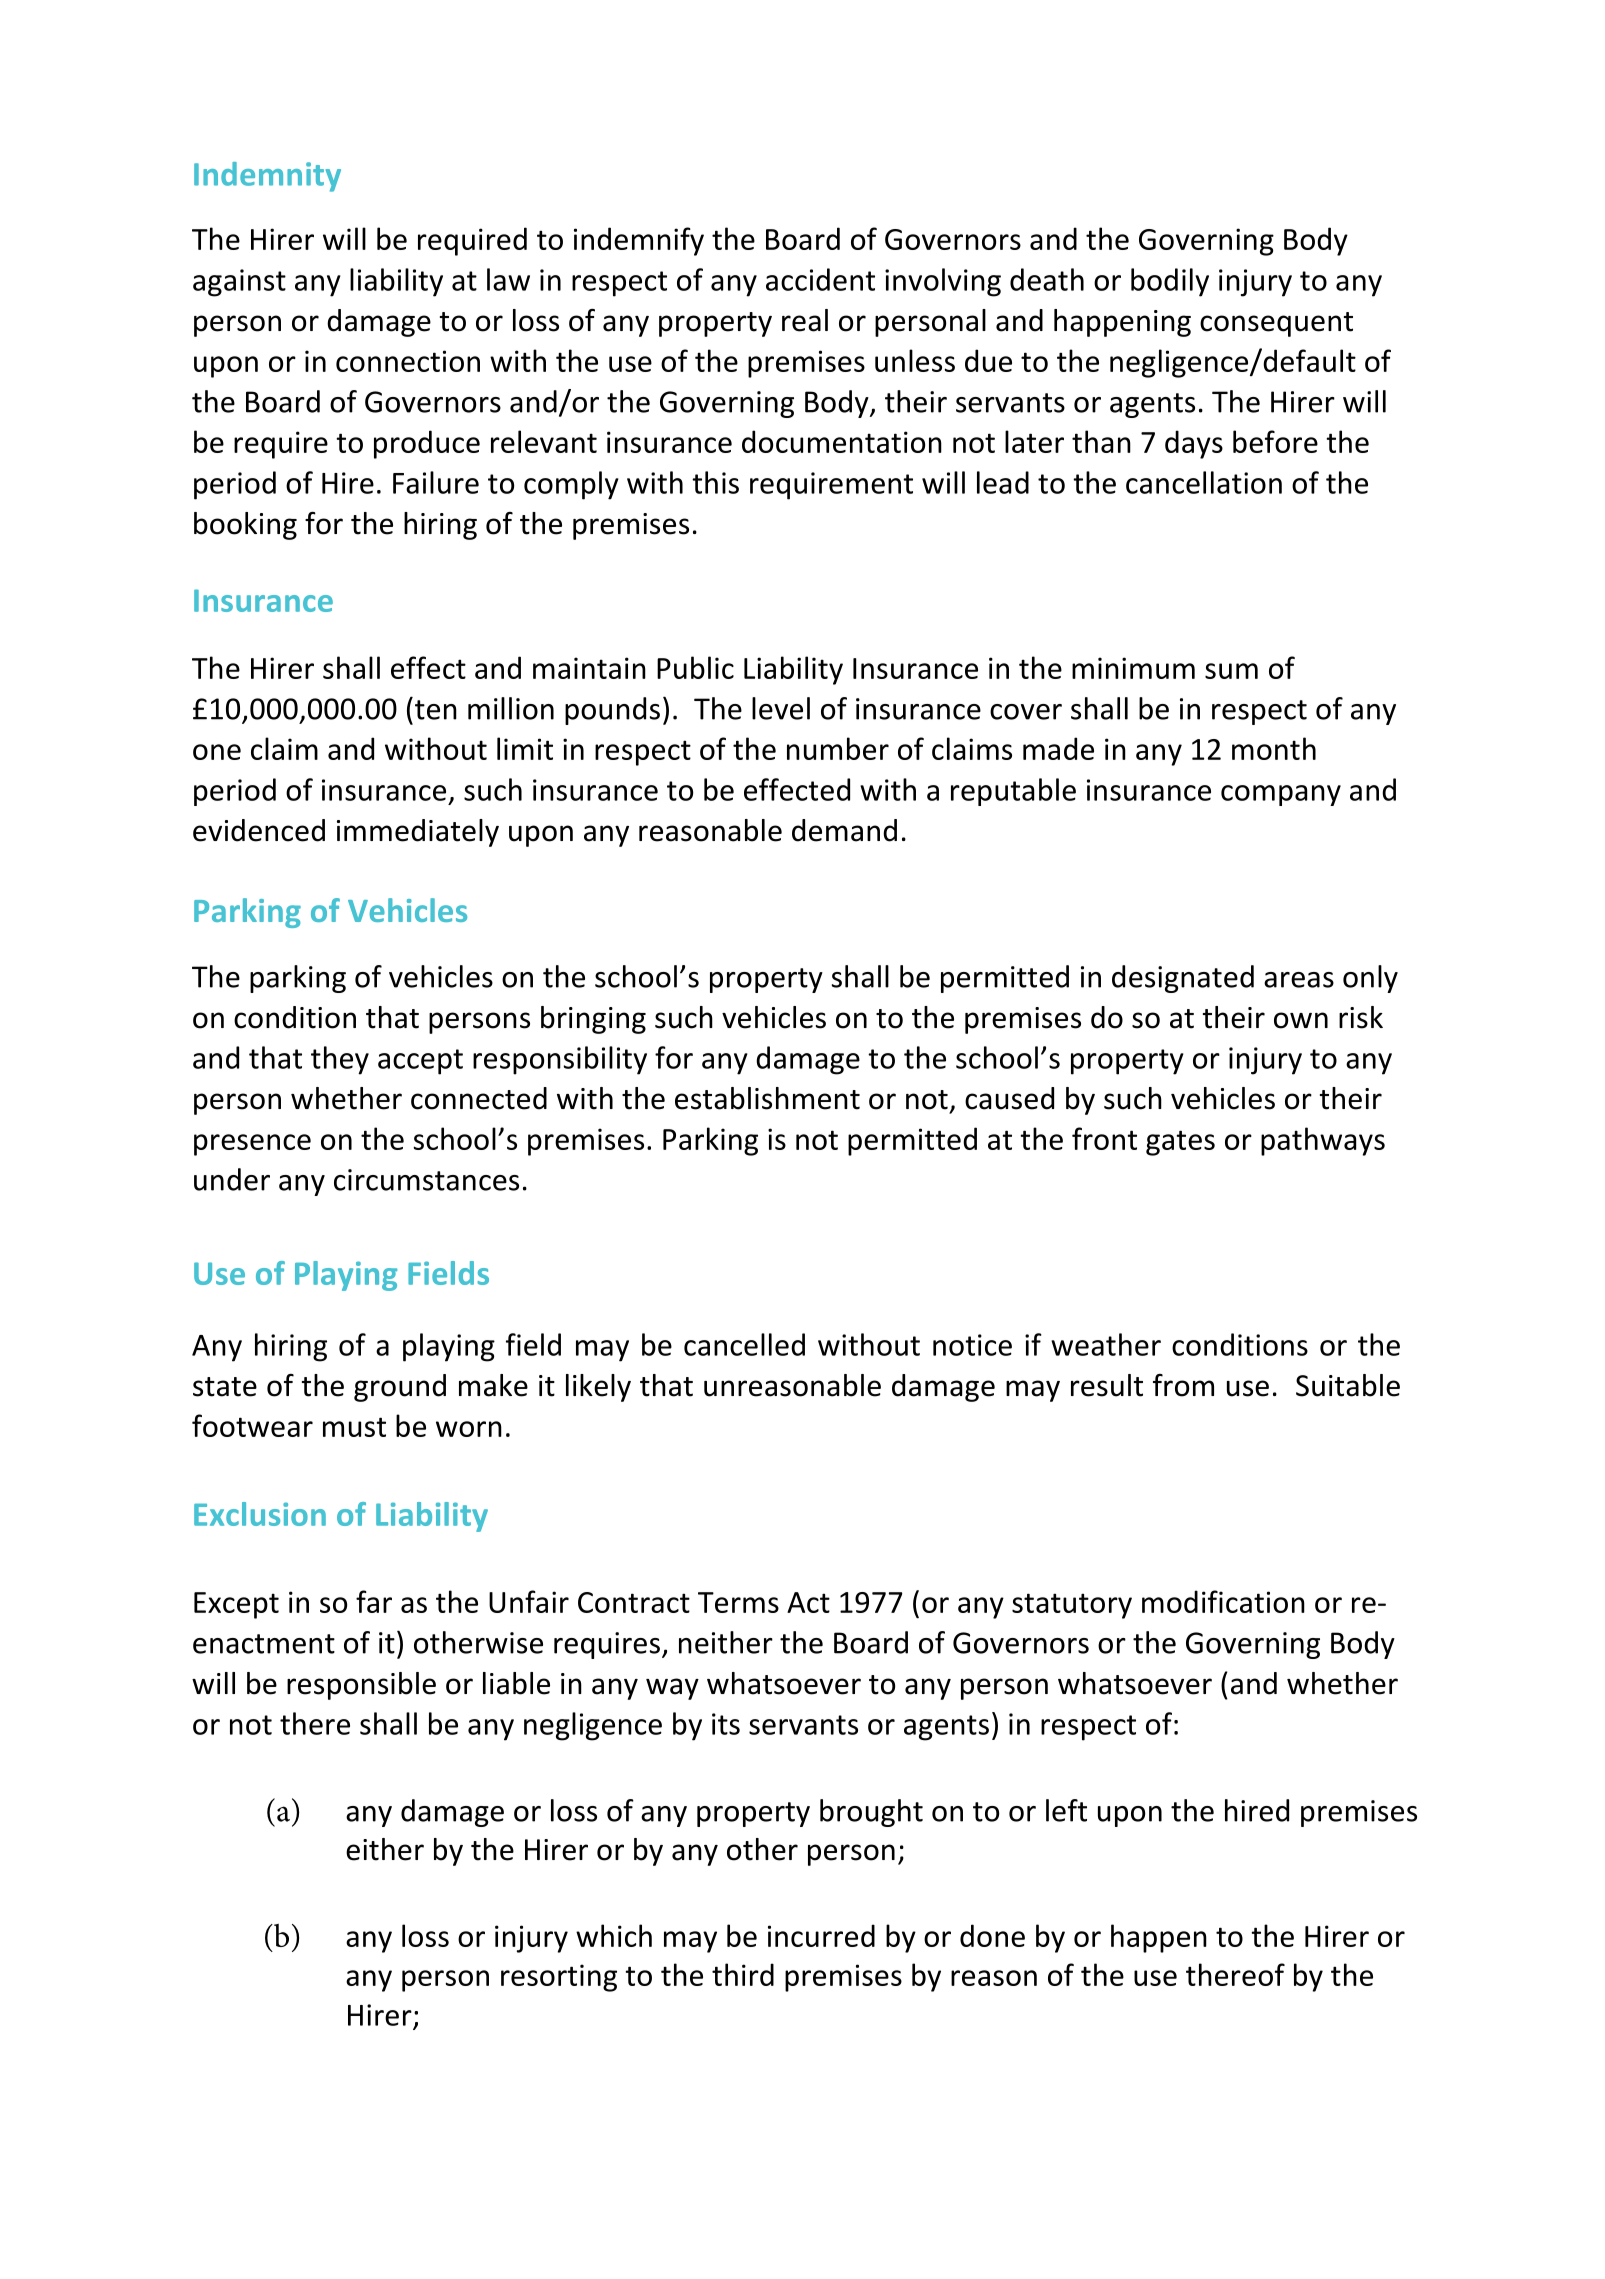  I want to click on circumstances, so click(426, 1180).
